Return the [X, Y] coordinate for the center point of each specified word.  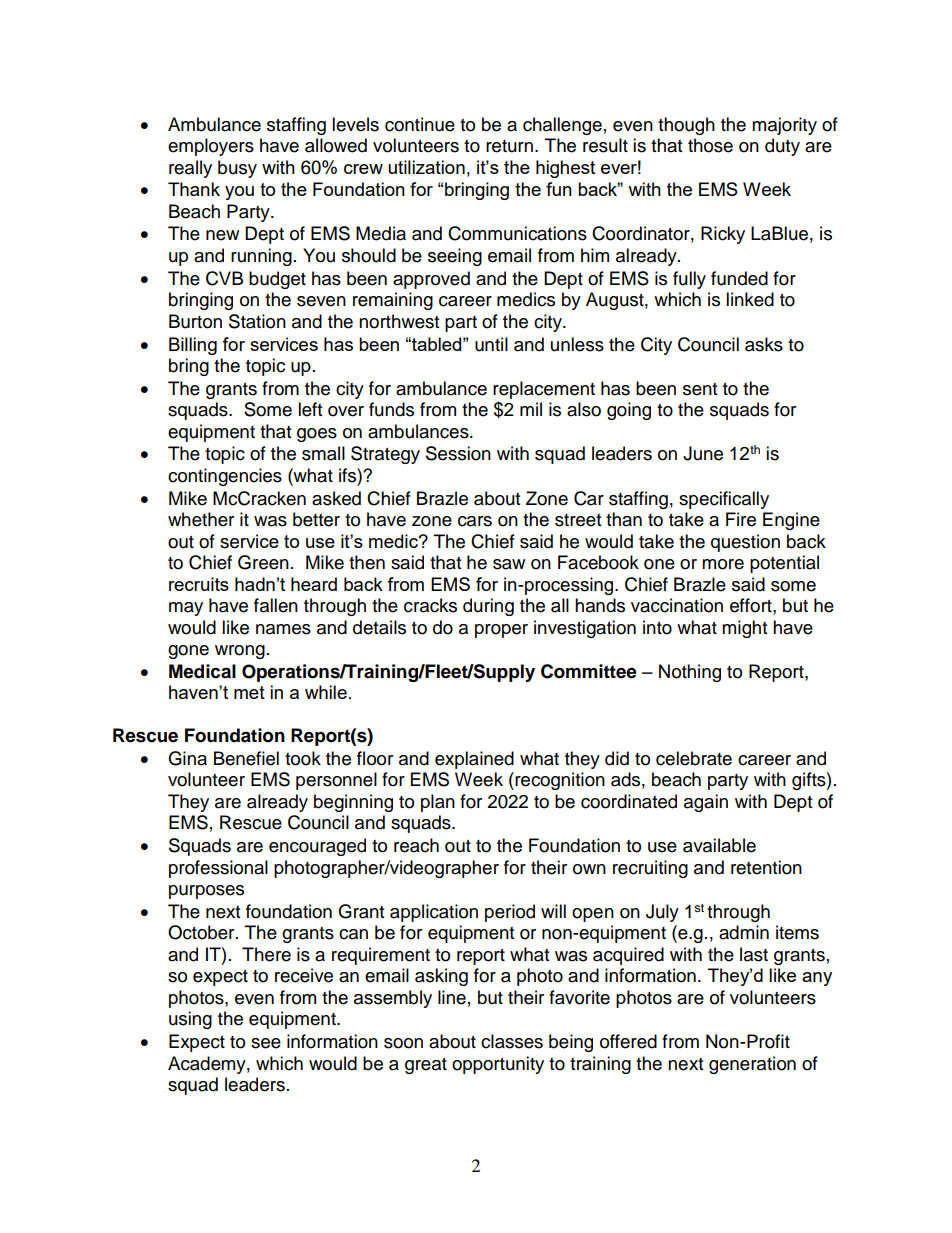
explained [474, 760]
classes [512, 1041]
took [303, 758]
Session [458, 453]
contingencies [225, 477]
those [710, 145]
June [703, 453]
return [509, 146]
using [190, 1020]
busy [237, 169]
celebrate [694, 758]
